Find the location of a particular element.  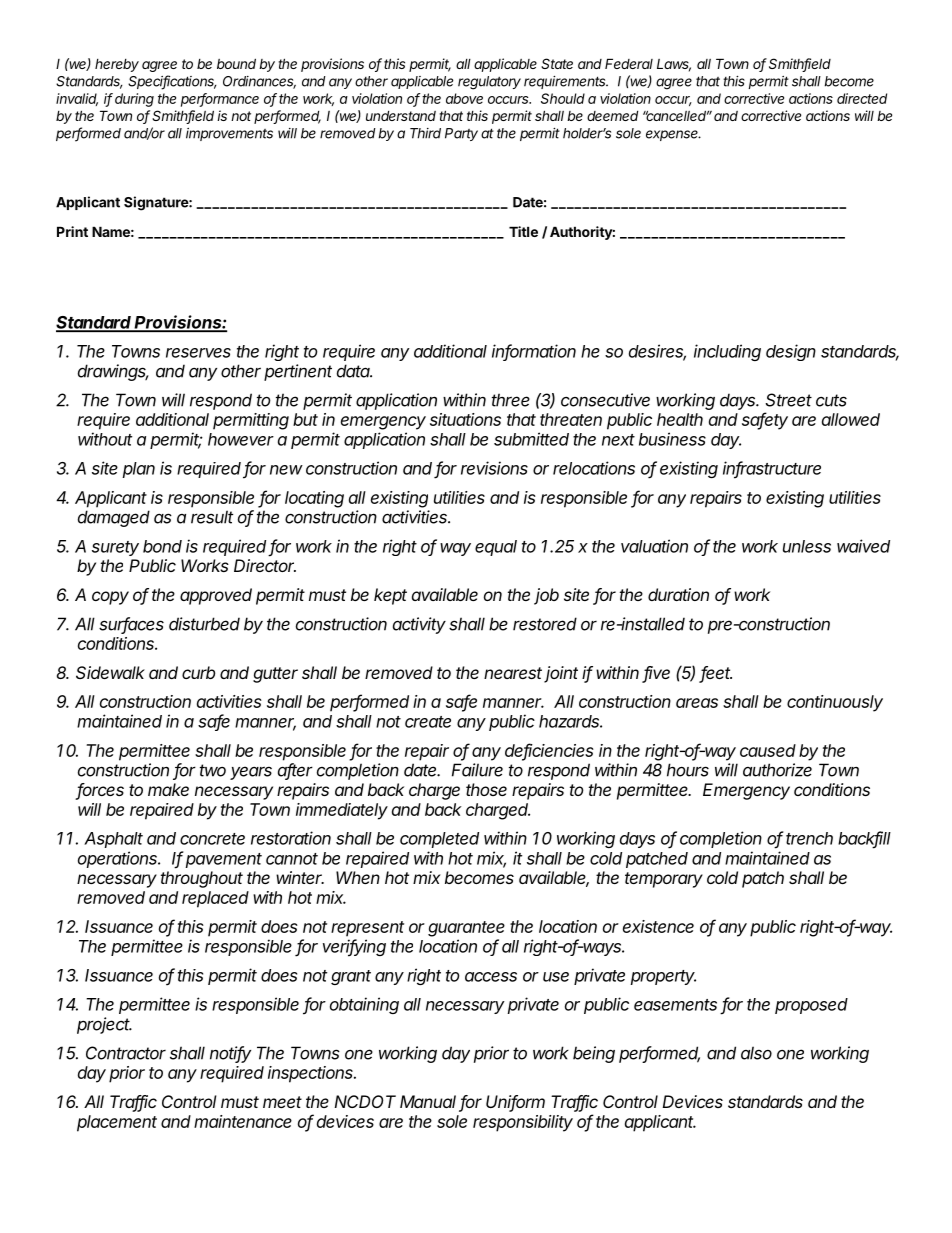

situations is located at coordinates (465, 419).
